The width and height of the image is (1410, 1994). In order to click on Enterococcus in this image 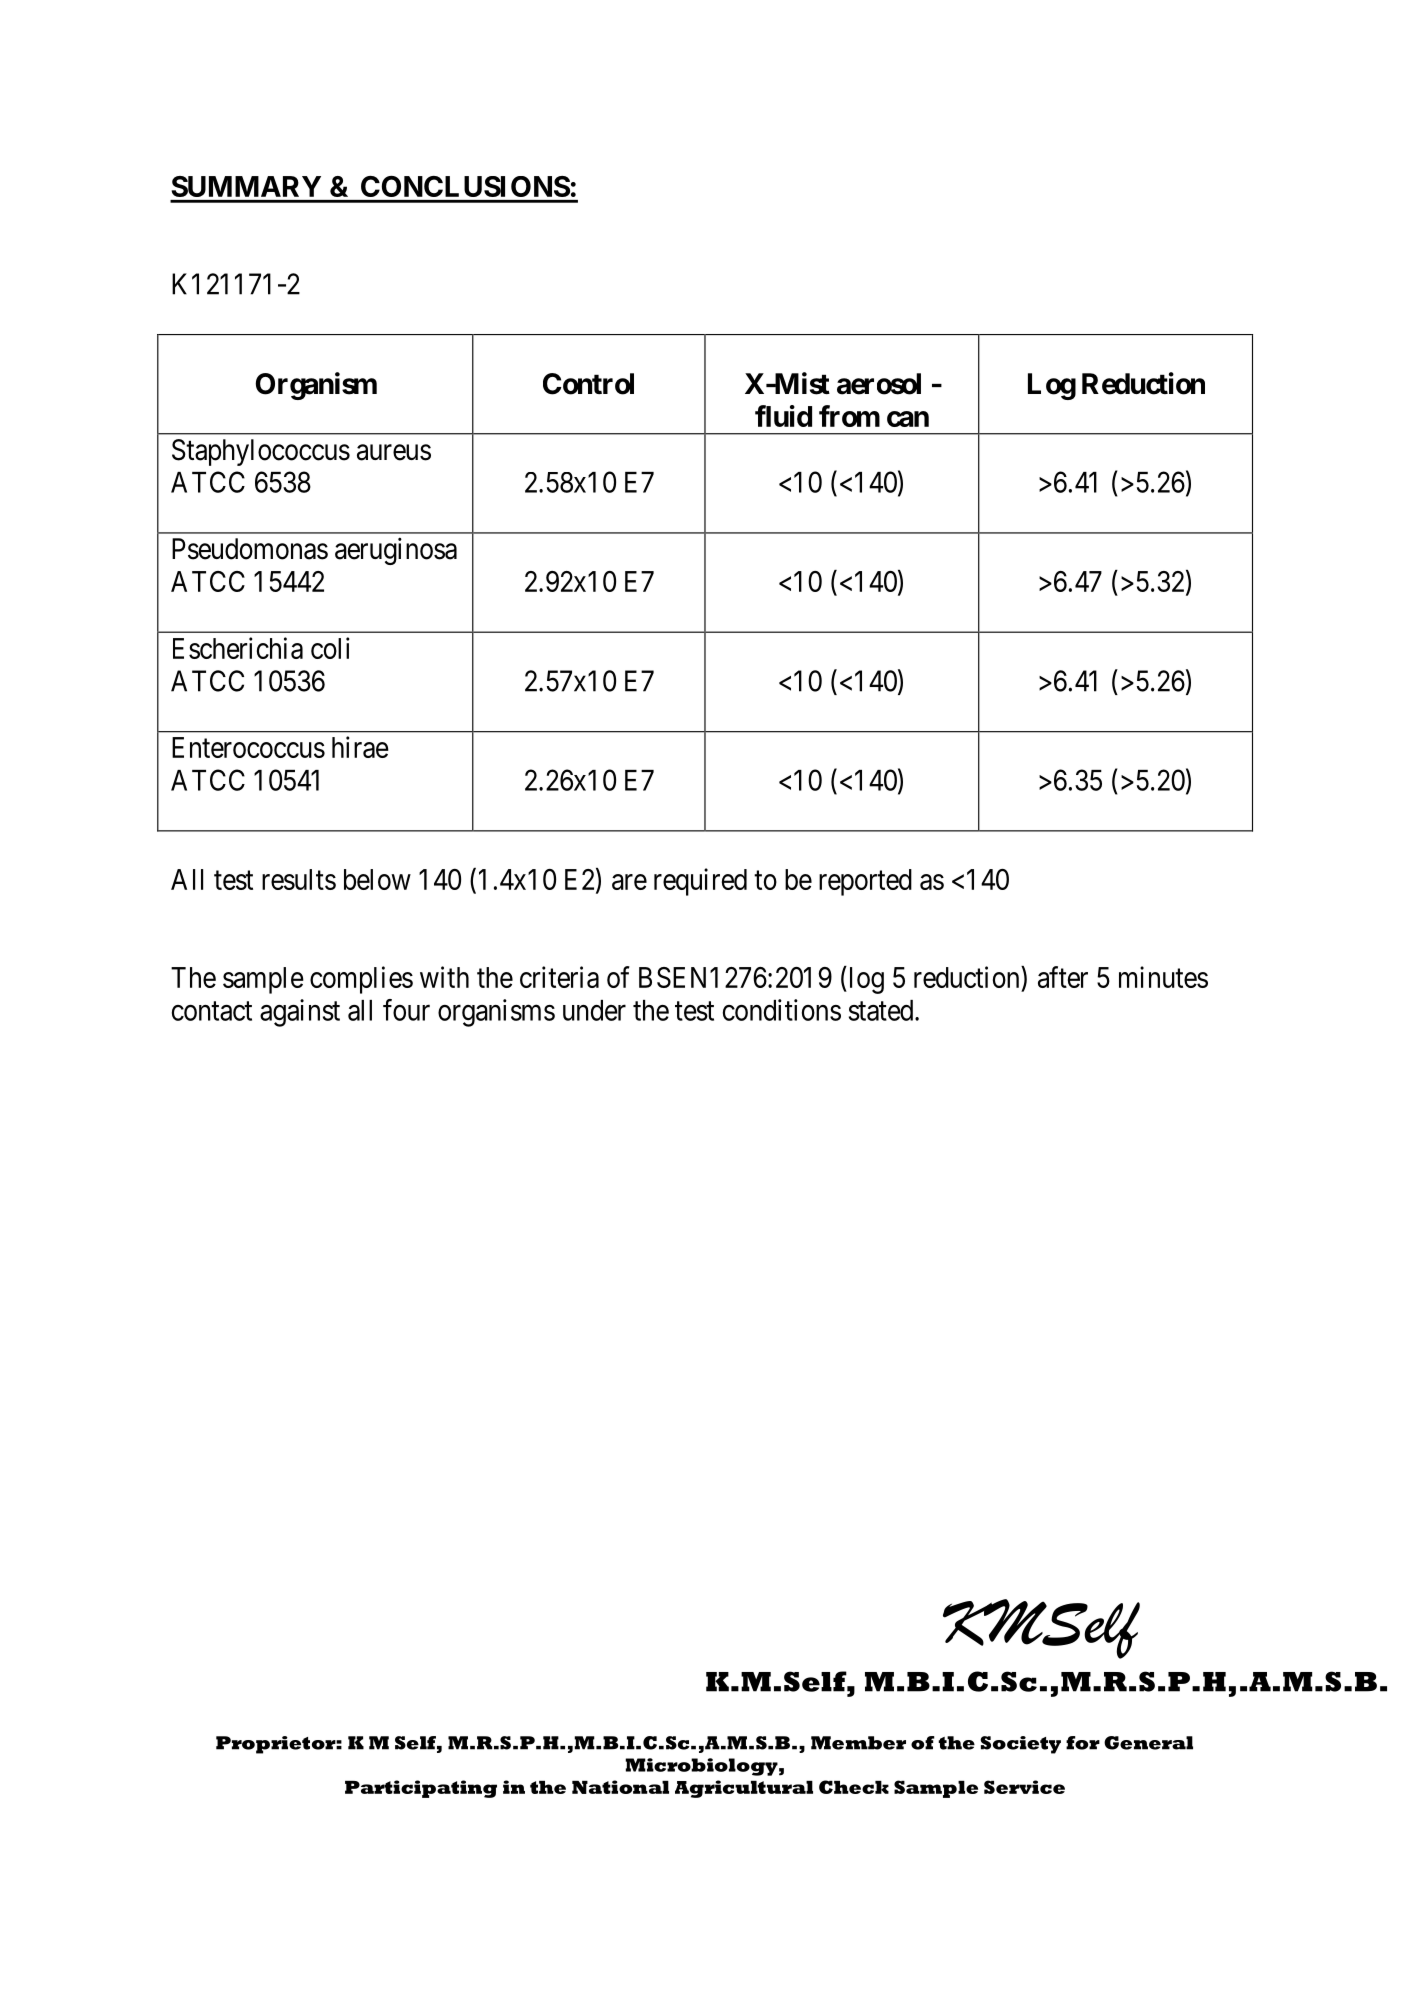, I will do `click(248, 747)`.
